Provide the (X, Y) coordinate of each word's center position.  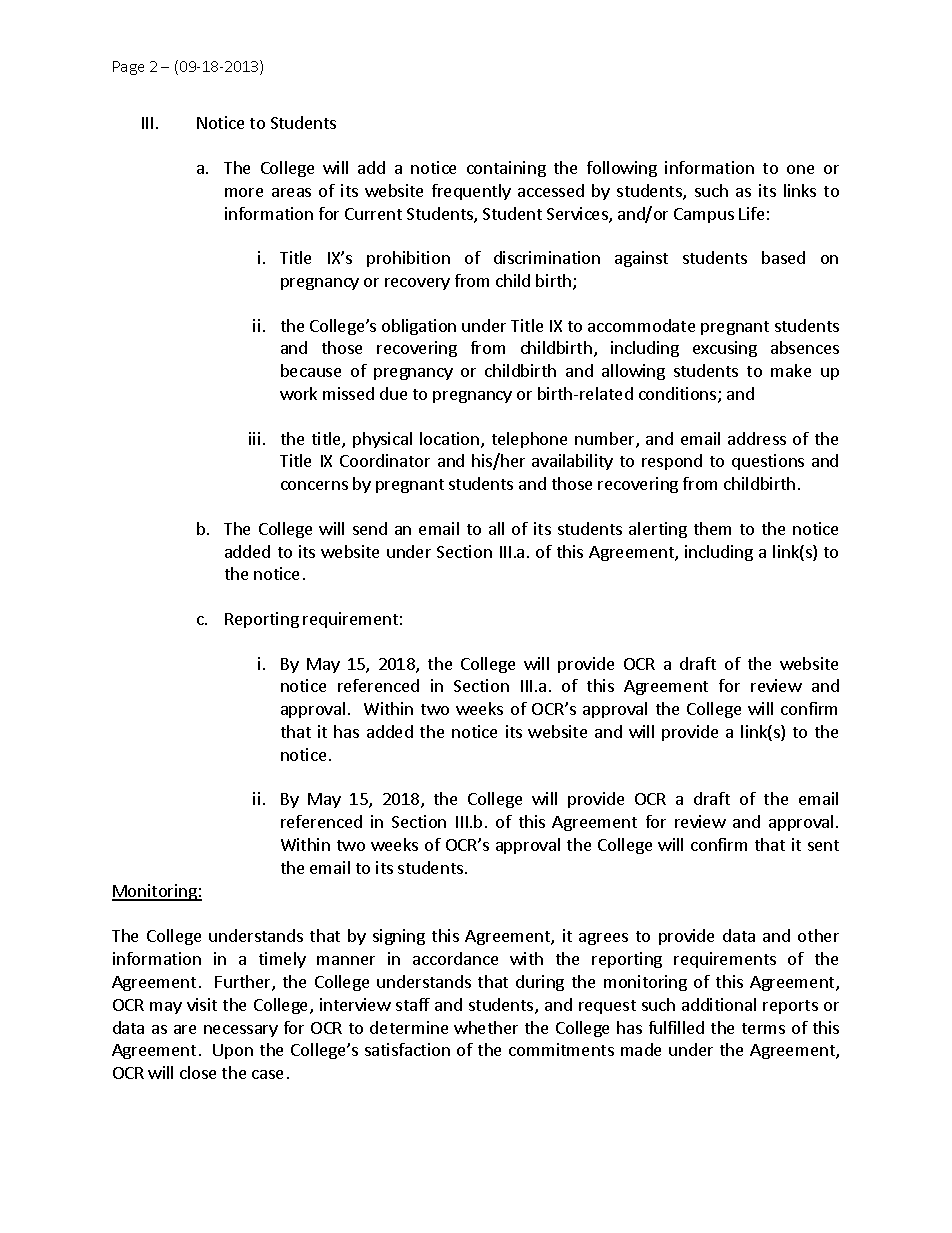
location (451, 440)
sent (823, 845)
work (298, 393)
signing (399, 937)
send (370, 528)
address (757, 438)
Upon (233, 1051)
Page (128, 68)
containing (506, 169)
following (622, 169)
